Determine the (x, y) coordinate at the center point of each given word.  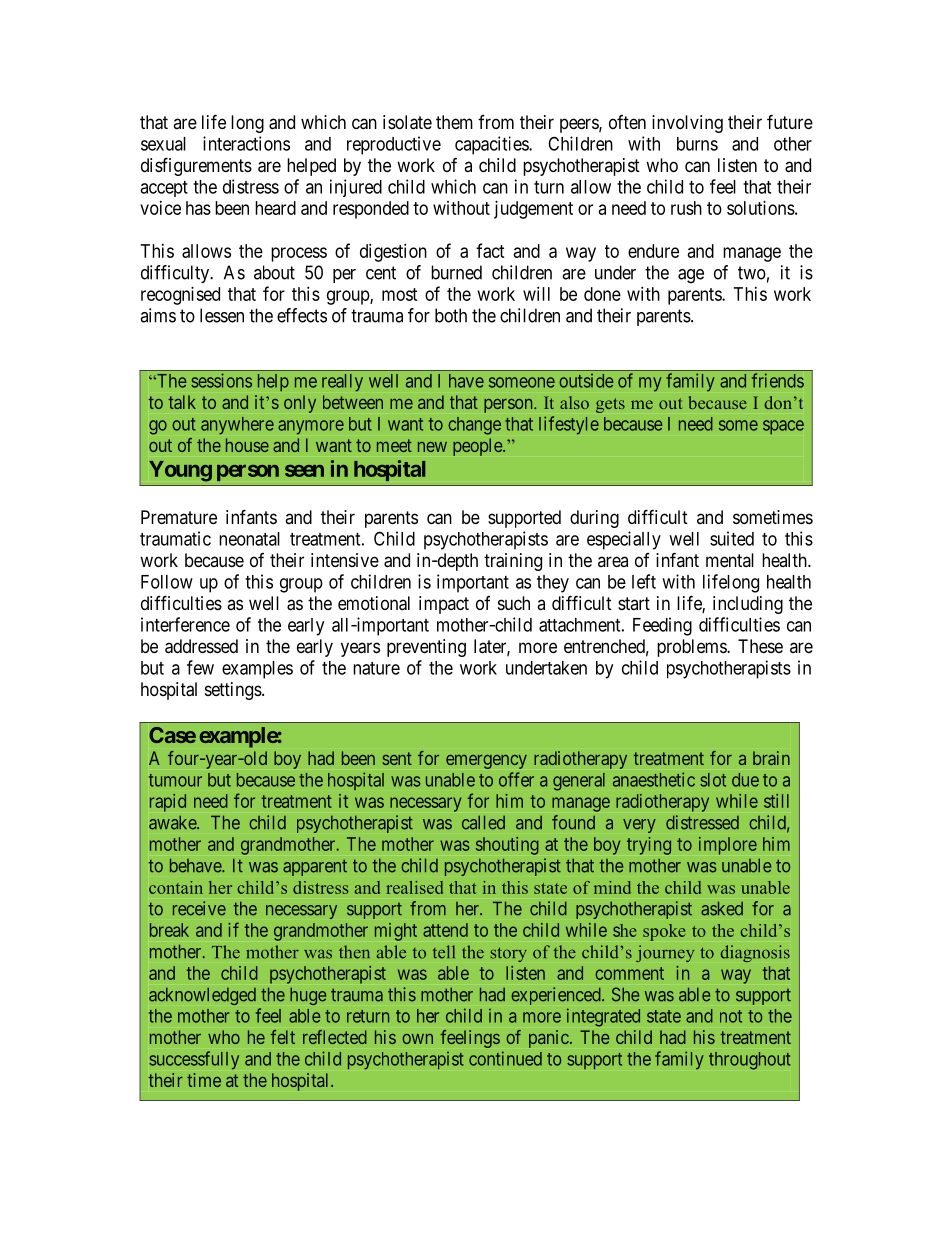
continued (505, 1058)
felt (282, 1037)
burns (697, 144)
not (731, 1016)
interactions (246, 143)
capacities (492, 145)
